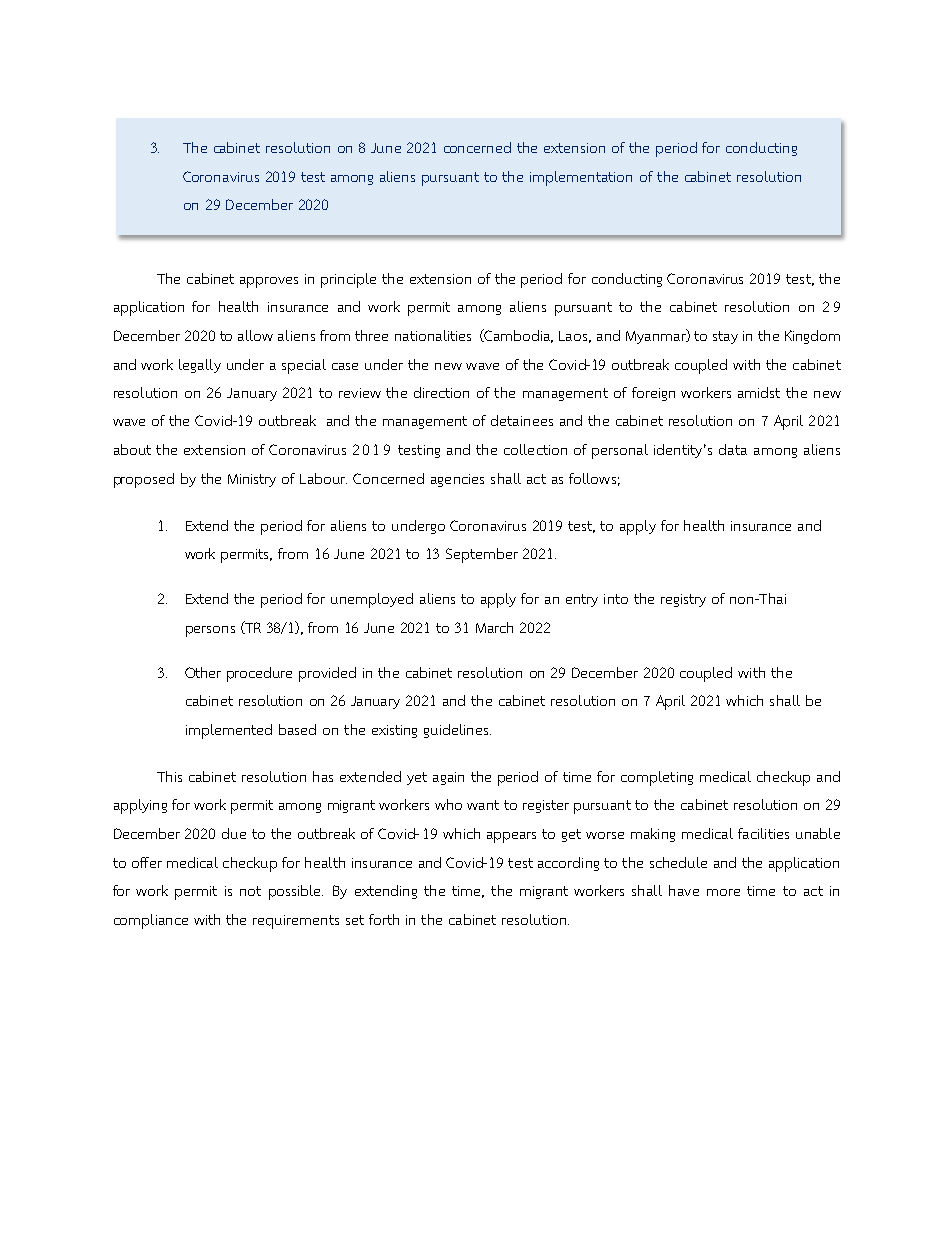  I want to click on approves, so click(269, 282).
